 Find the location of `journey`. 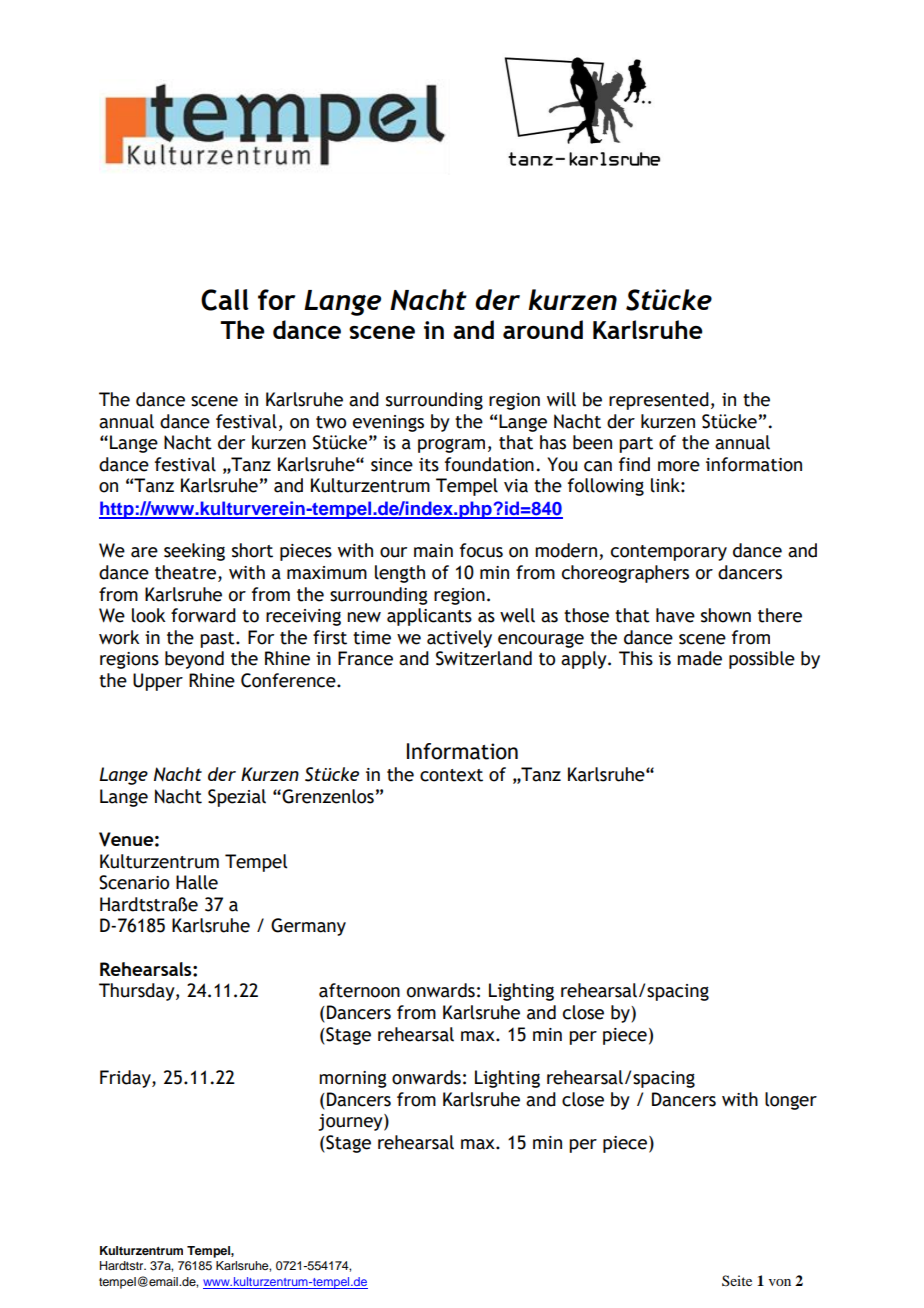

journey is located at coordinates (351, 1122).
